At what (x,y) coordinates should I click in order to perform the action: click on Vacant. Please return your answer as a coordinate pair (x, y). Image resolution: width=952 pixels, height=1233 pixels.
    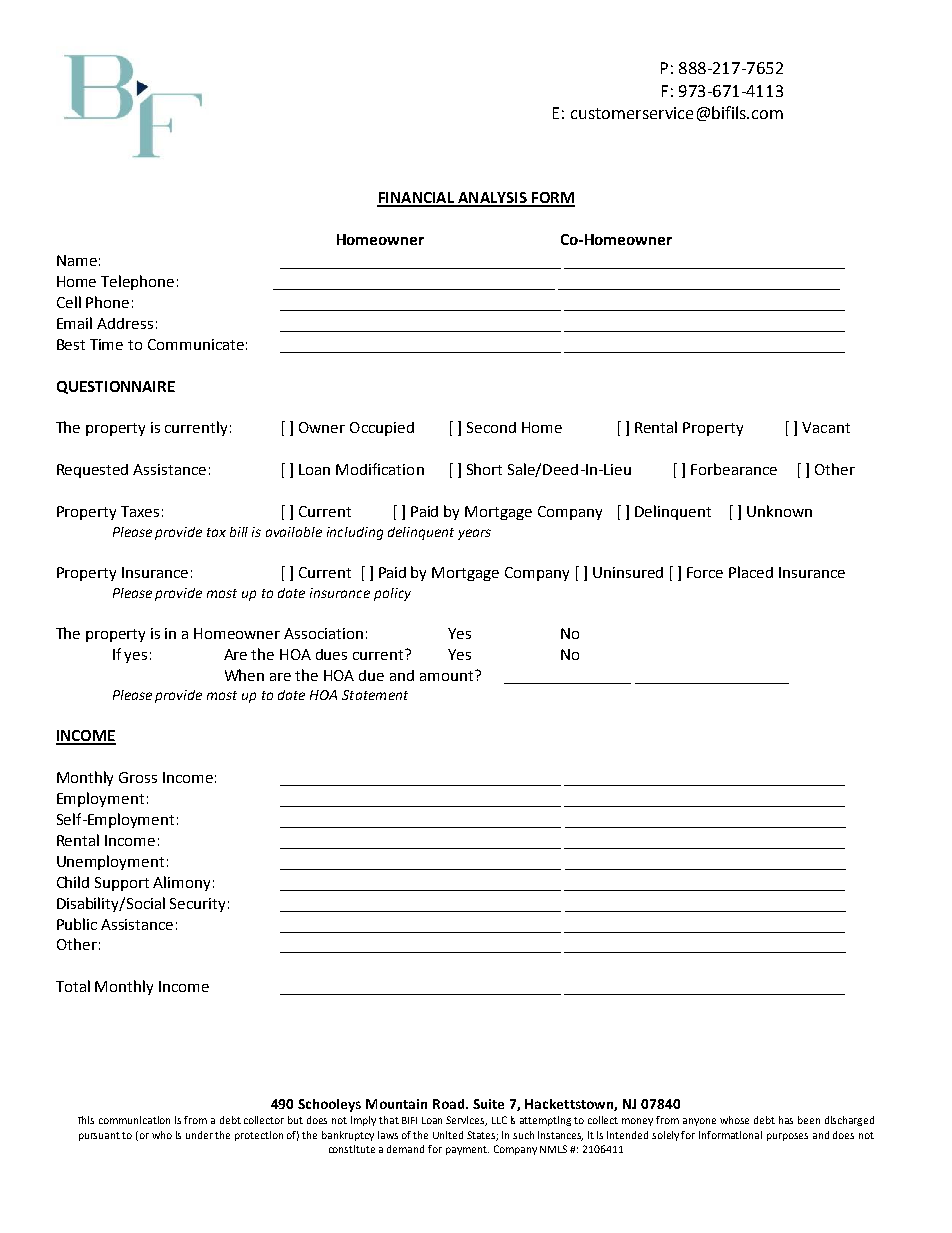
    Looking at the image, I should click on (826, 427).
